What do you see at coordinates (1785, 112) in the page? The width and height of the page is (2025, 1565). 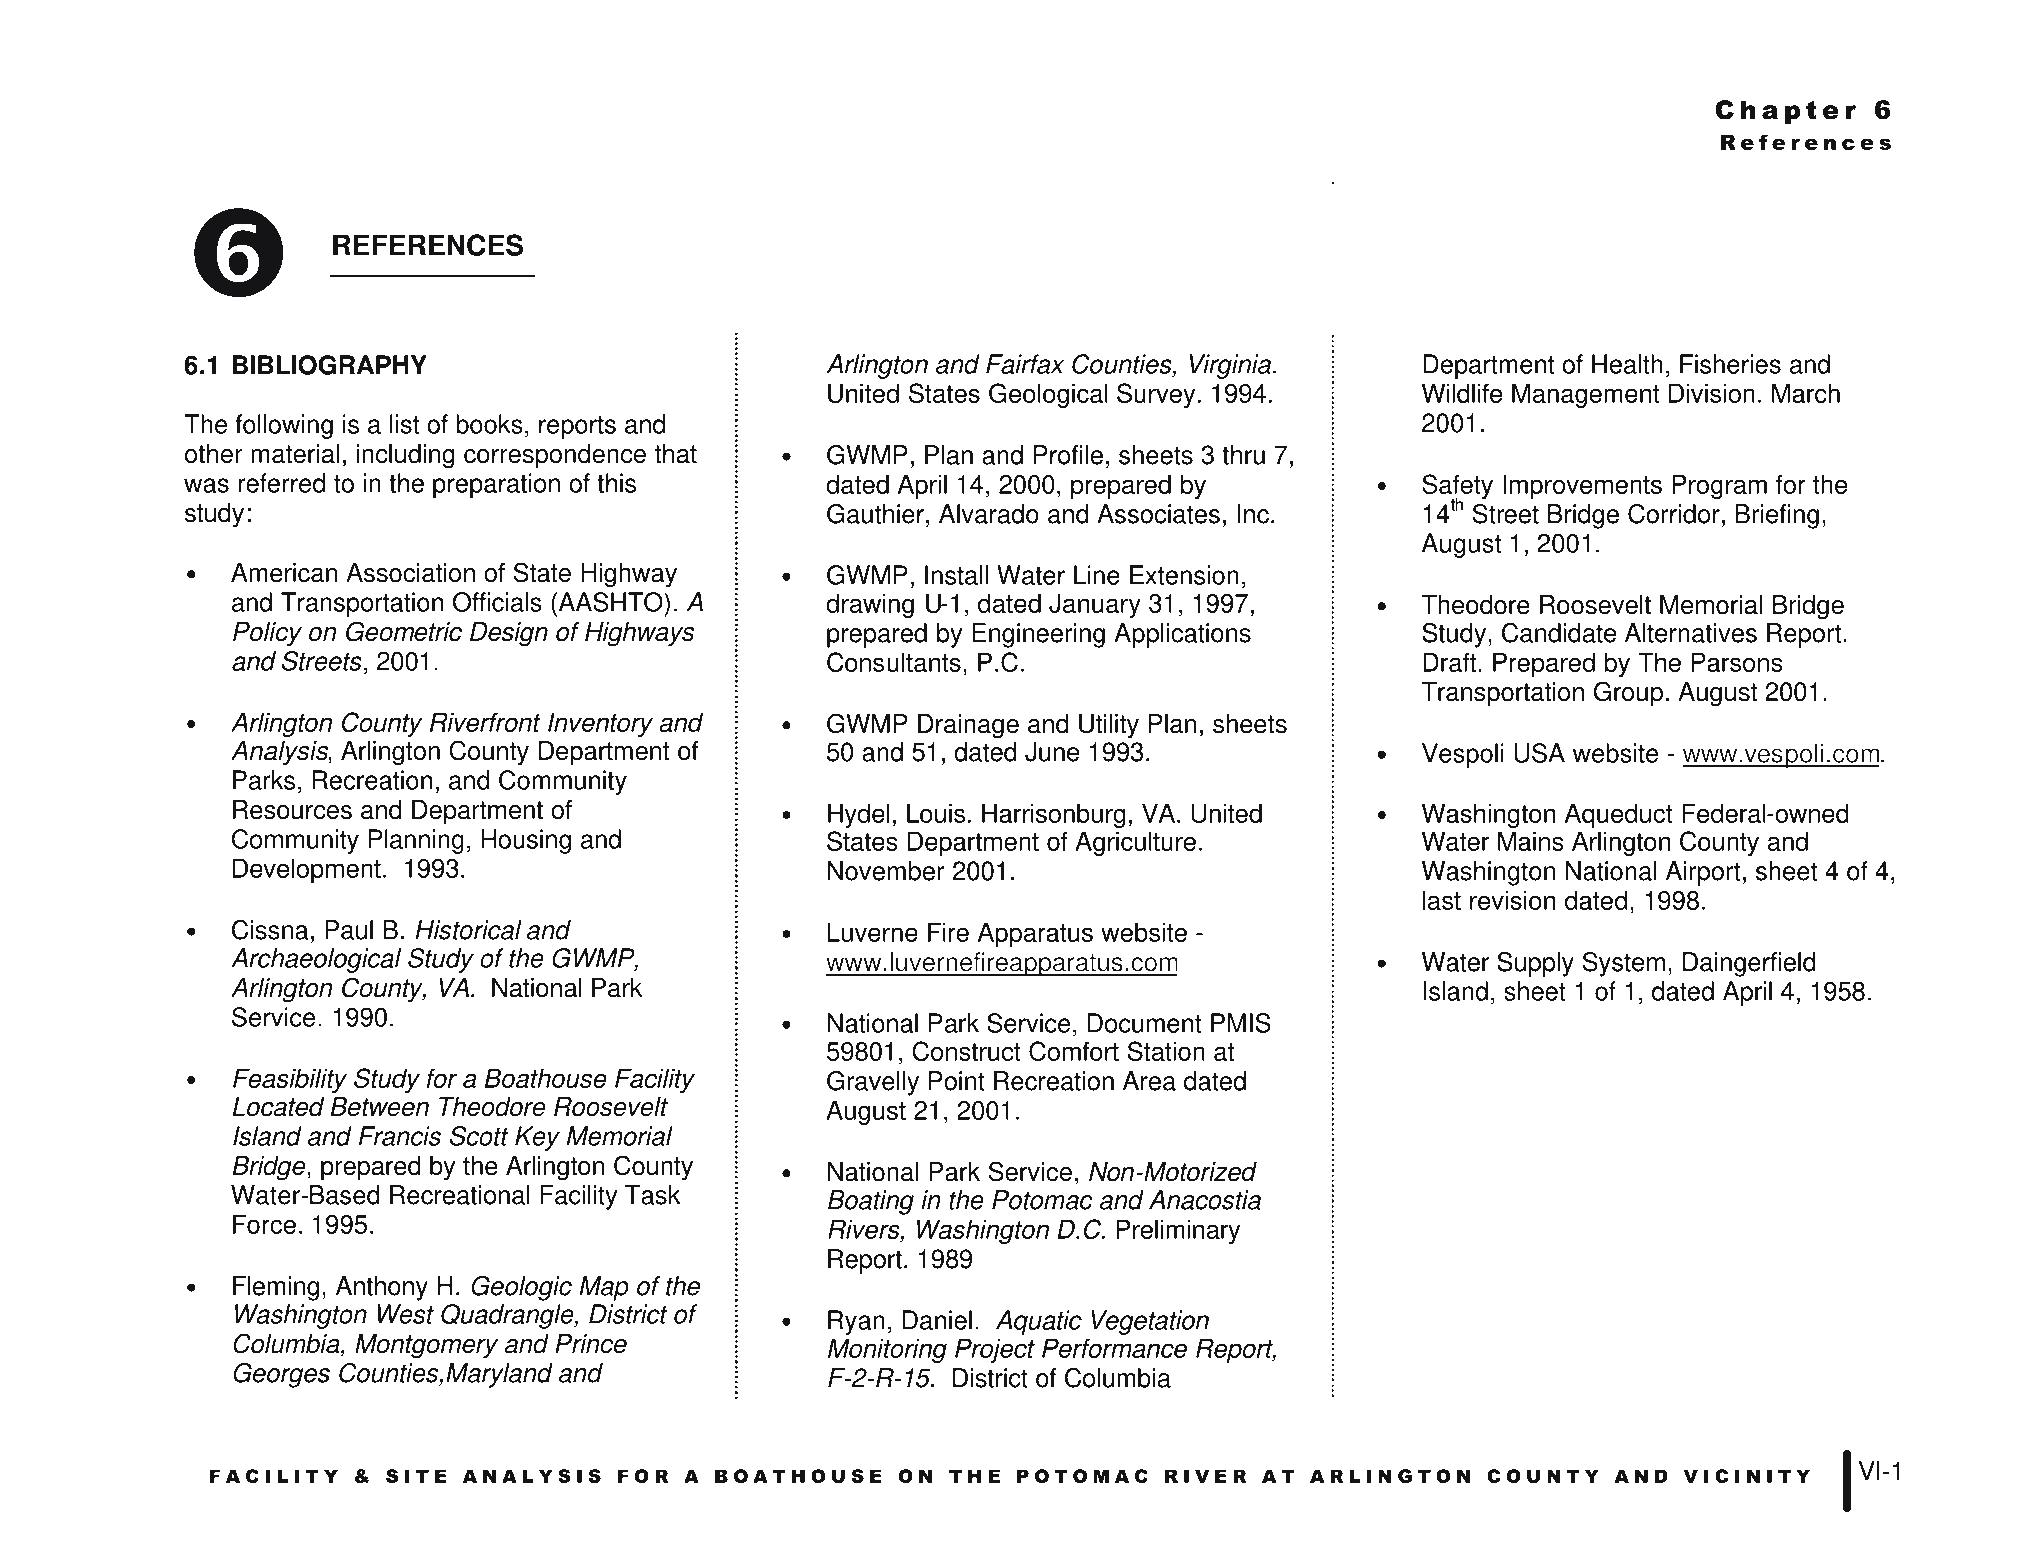 I see `Chapter` at bounding box center [1785, 112].
